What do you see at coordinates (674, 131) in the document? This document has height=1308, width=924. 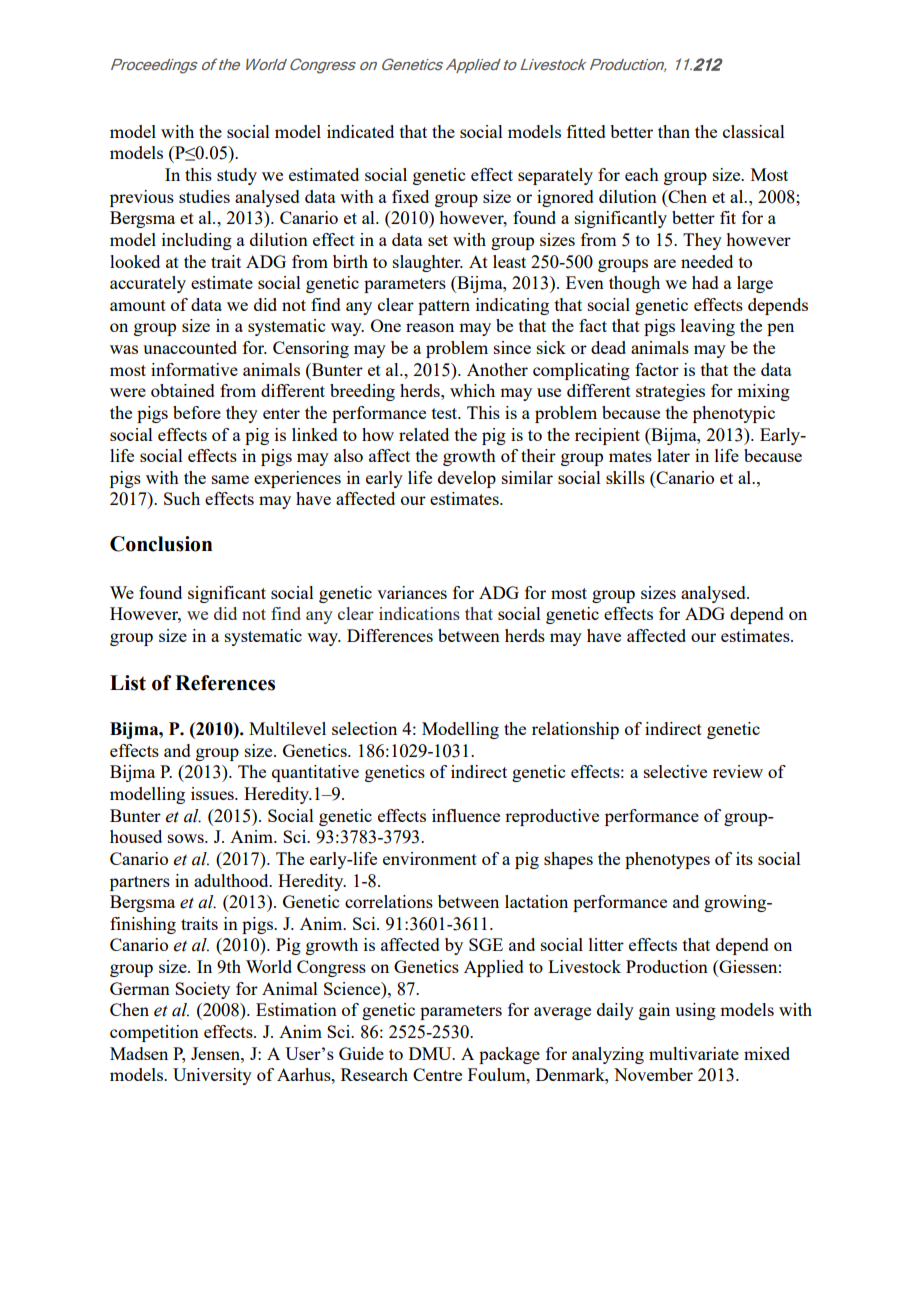 I see `than` at bounding box center [674, 131].
